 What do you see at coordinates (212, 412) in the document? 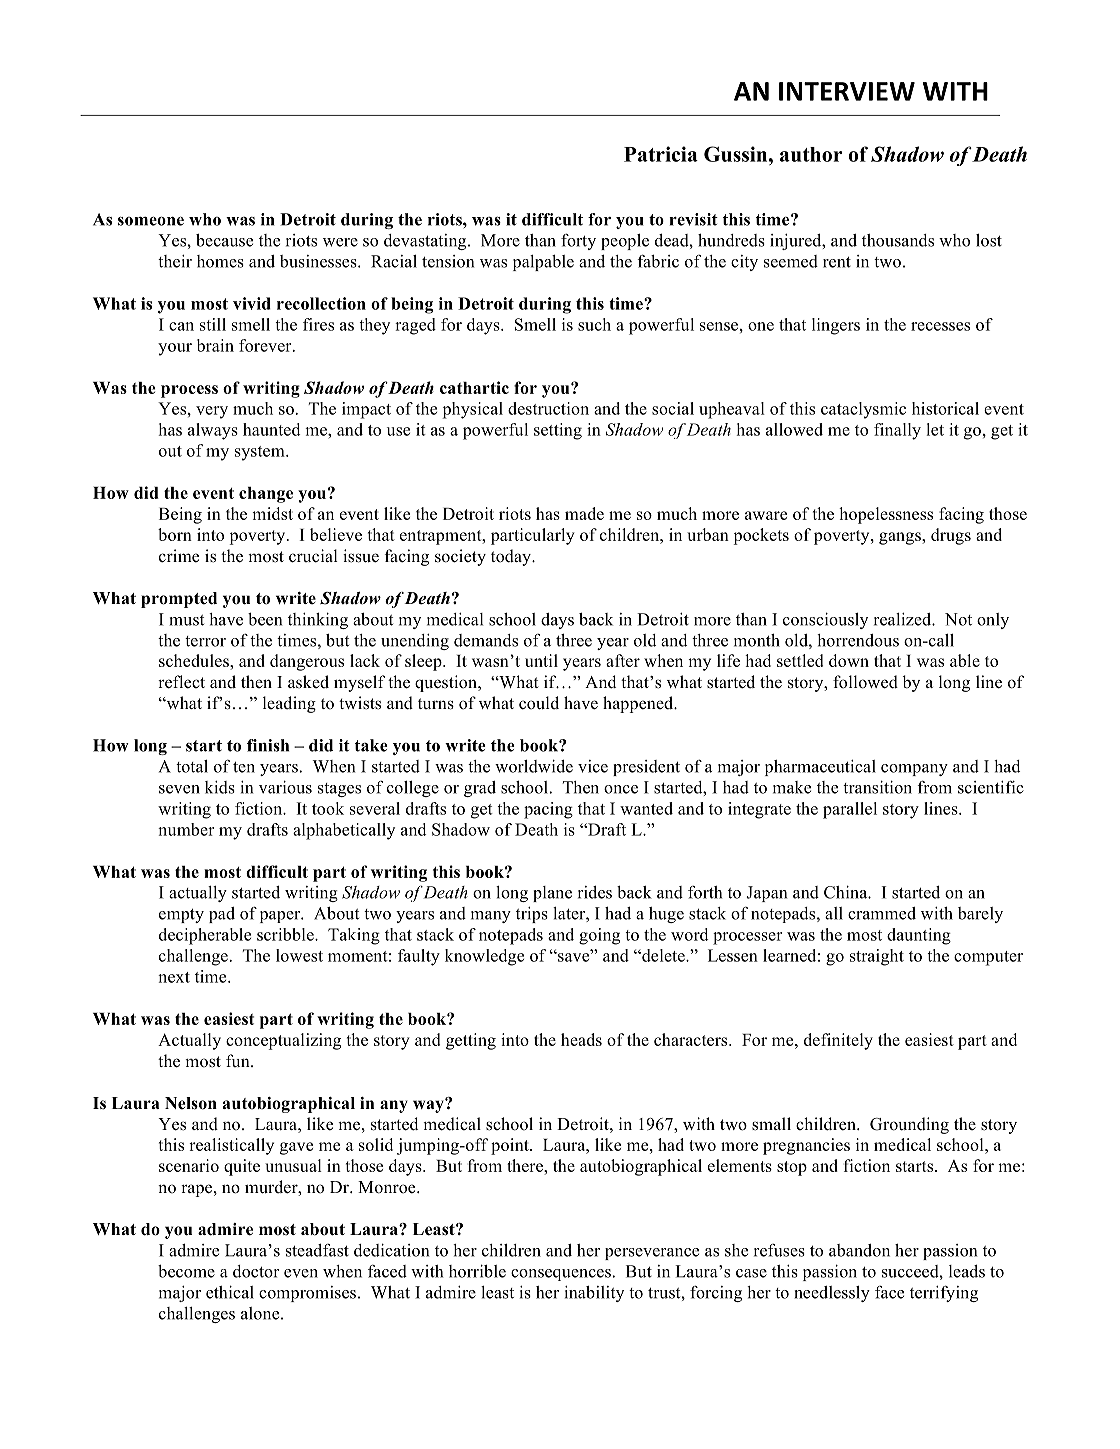
I see `very` at bounding box center [212, 412].
